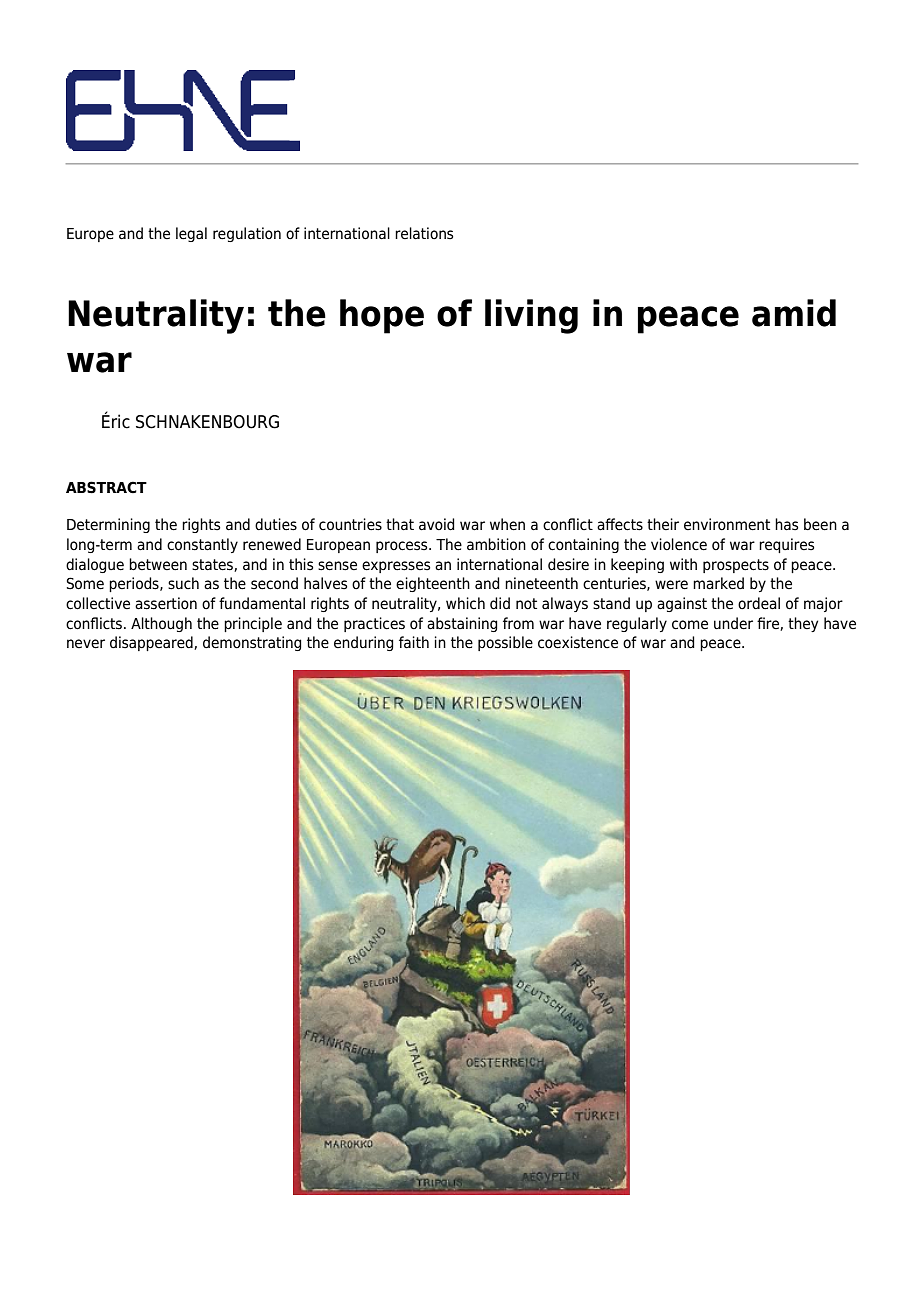 The width and height of the screenshot is (924, 1308). Describe the element at coordinates (424, 233) in the screenshot. I see `relations` at that location.
